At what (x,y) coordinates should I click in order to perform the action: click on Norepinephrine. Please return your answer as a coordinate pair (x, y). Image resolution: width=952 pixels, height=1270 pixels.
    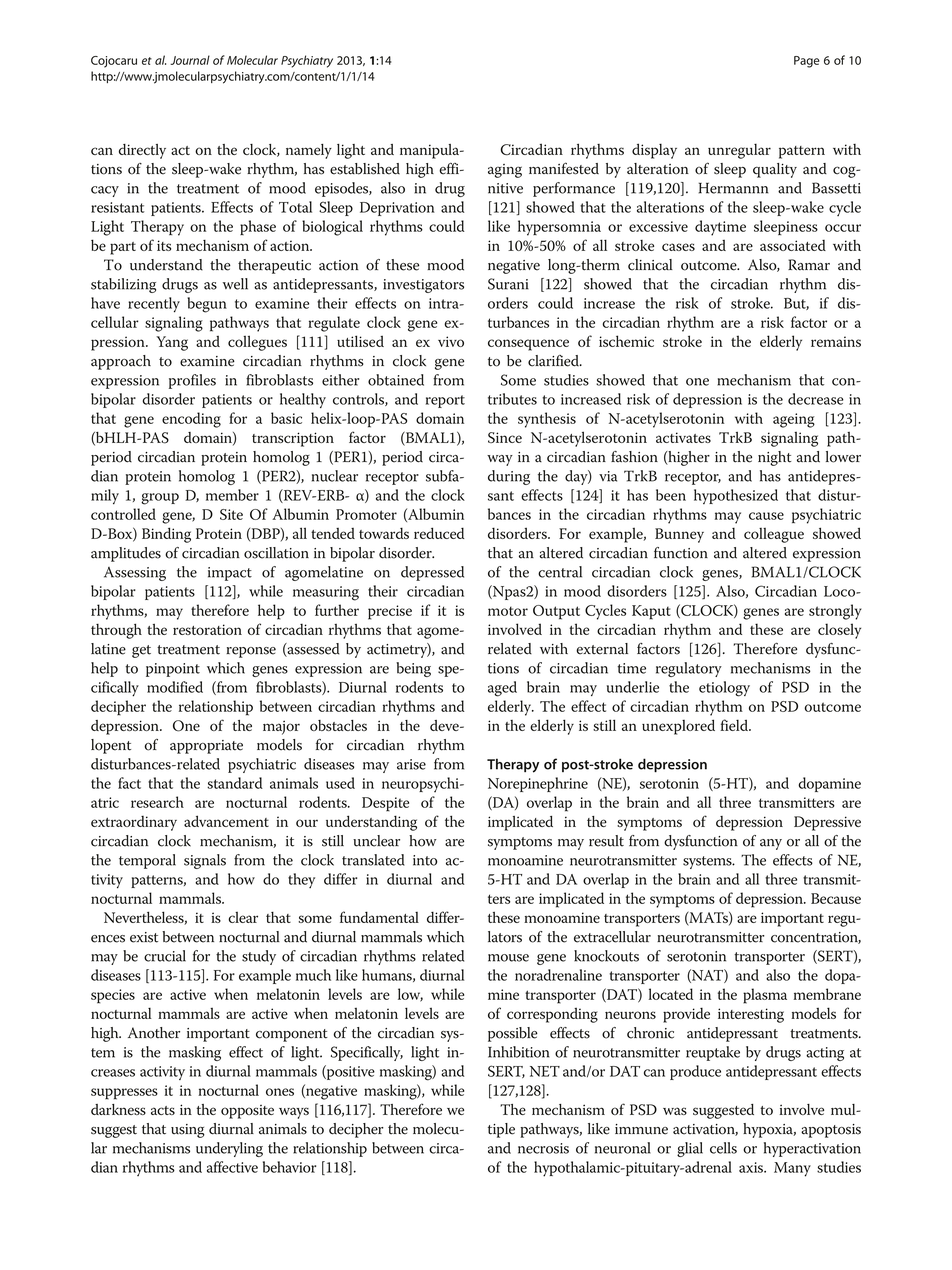
    Looking at the image, I should click on (538, 784).
